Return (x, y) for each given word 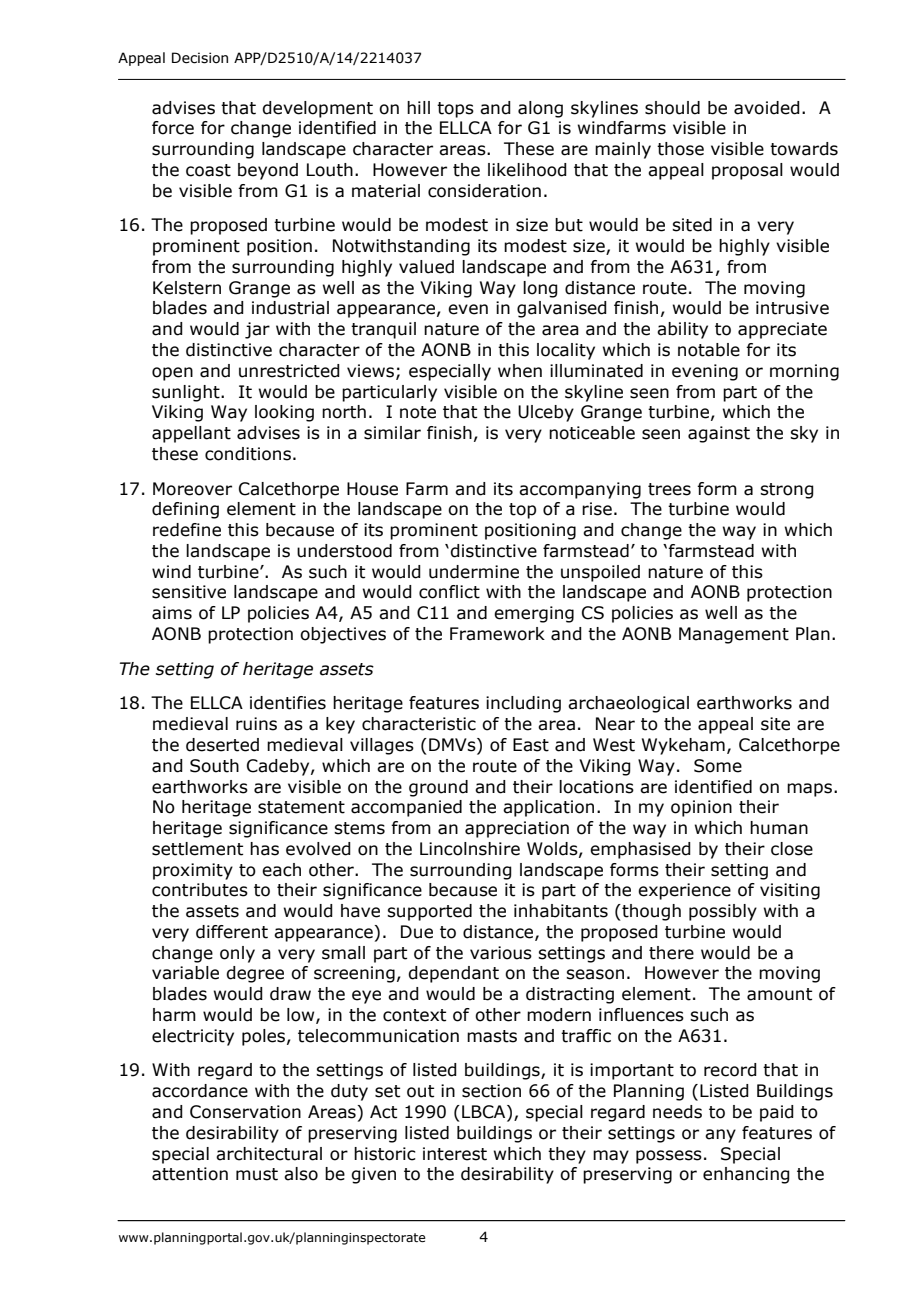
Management (734, 635)
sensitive (189, 592)
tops (455, 110)
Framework (497, 634)
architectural (269, 1154)
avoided (767, 108)
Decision (200, 58)
